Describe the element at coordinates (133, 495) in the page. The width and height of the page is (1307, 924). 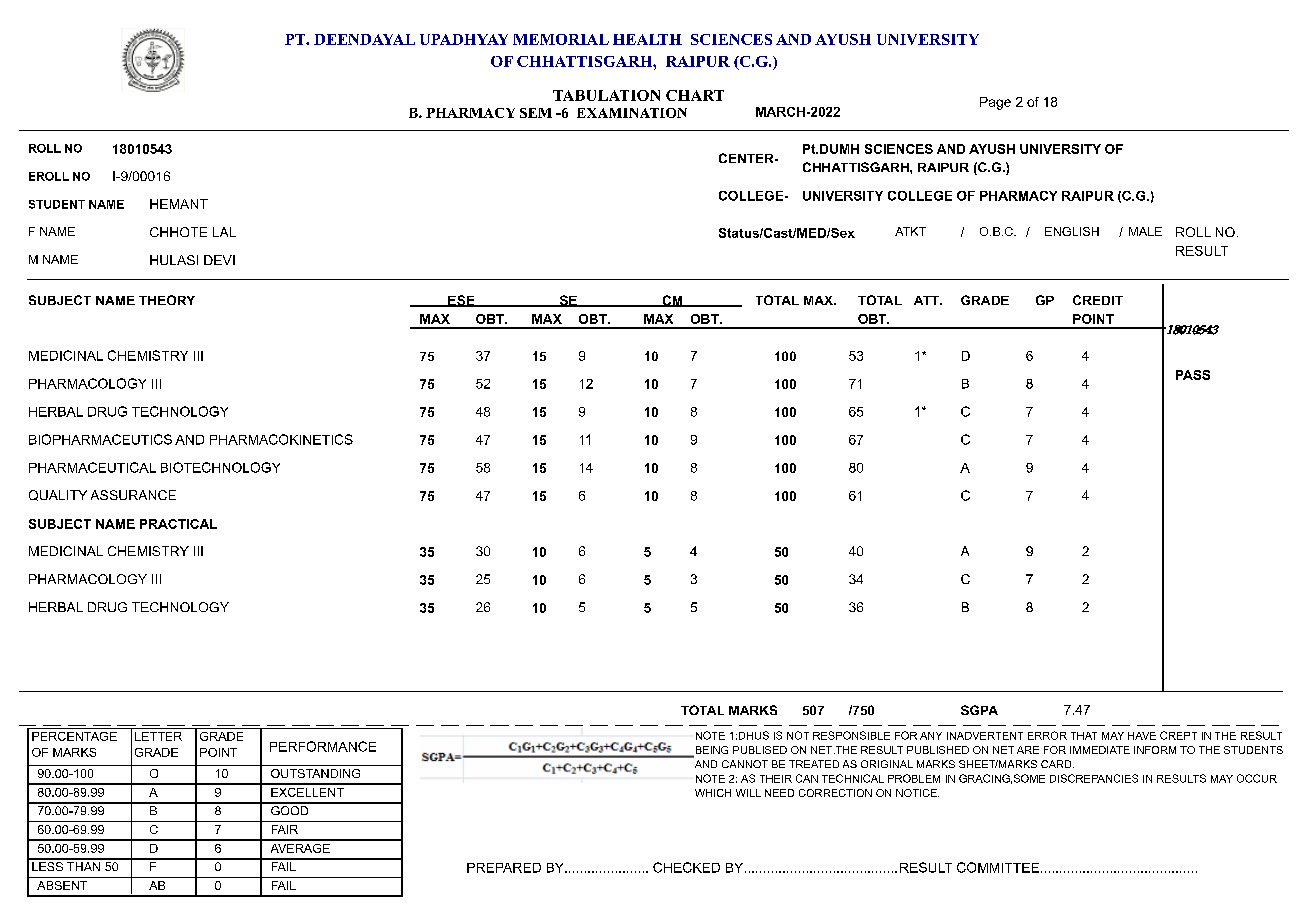
I see `ASSURANCE` at that location.
